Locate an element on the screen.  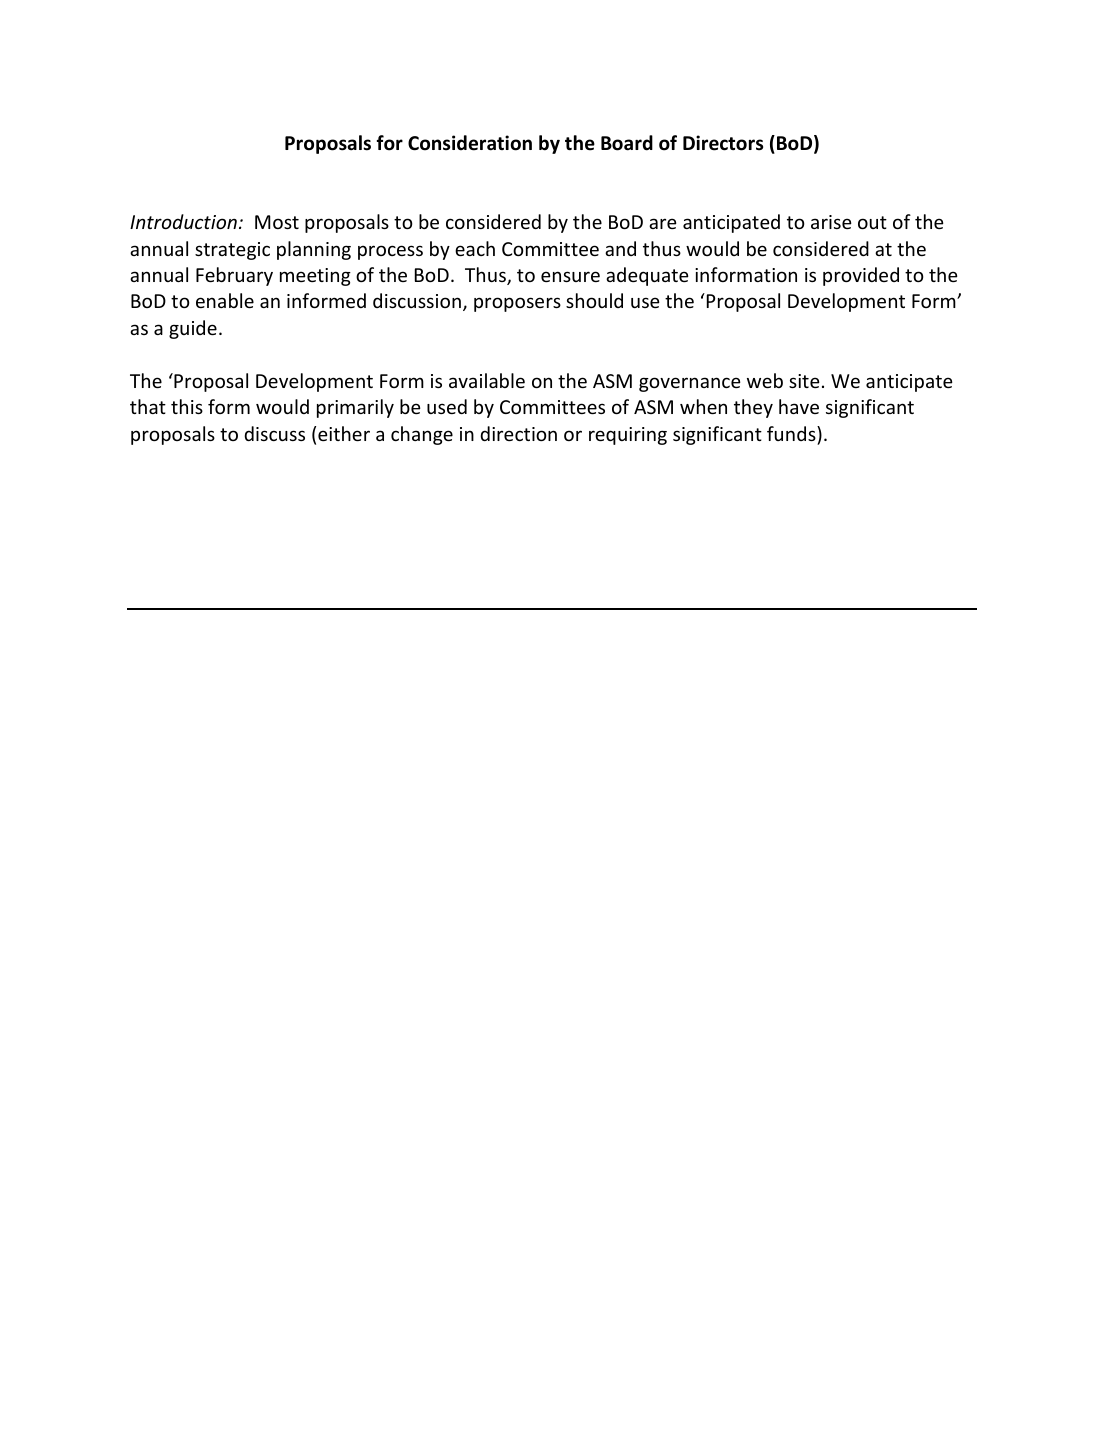
web is located at coordinates (765, 380).
